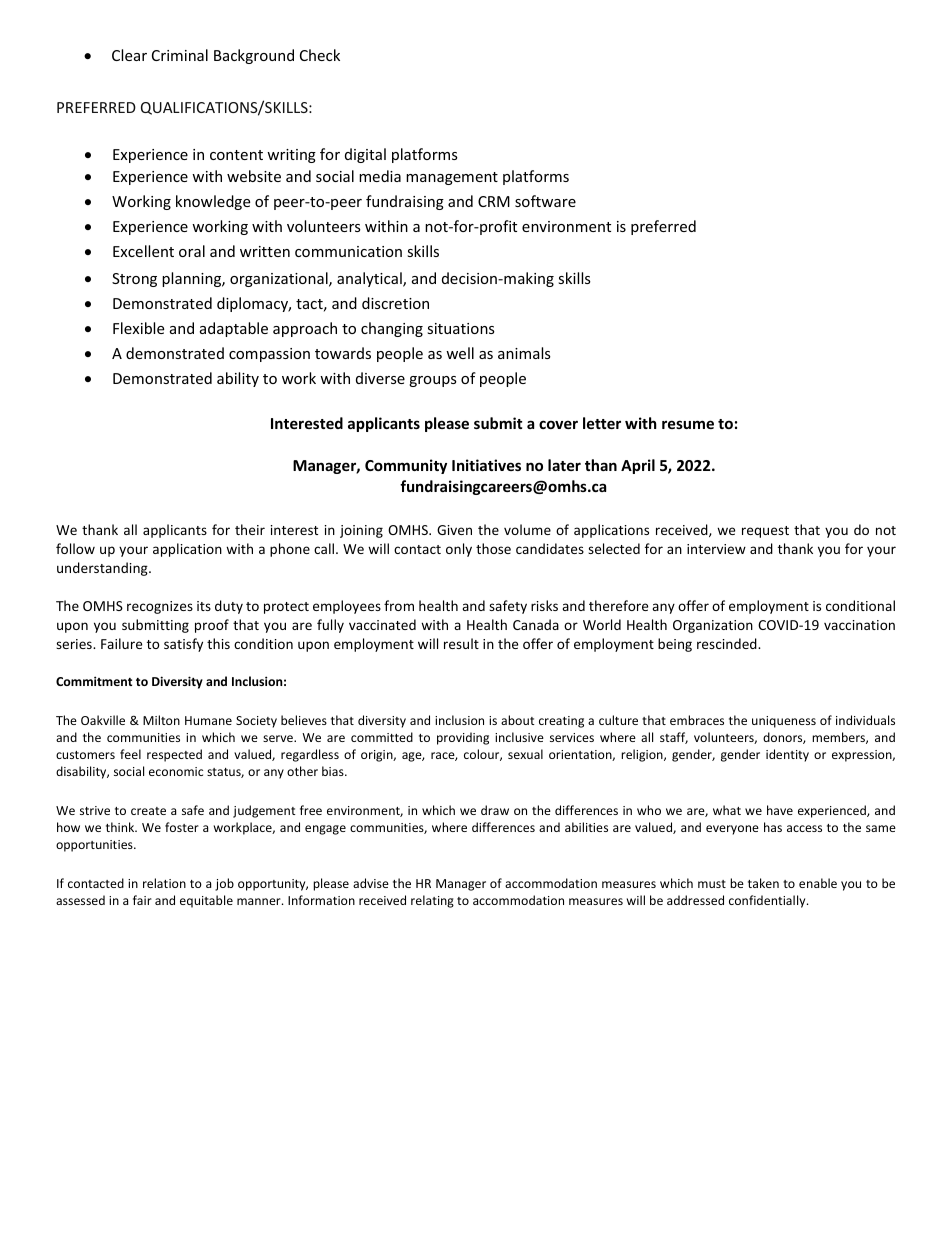 This image has height=1233, width=952. What do you see at coordinates (320, 55) in the image?
I see `Check` at bounding box center [320, 55].
